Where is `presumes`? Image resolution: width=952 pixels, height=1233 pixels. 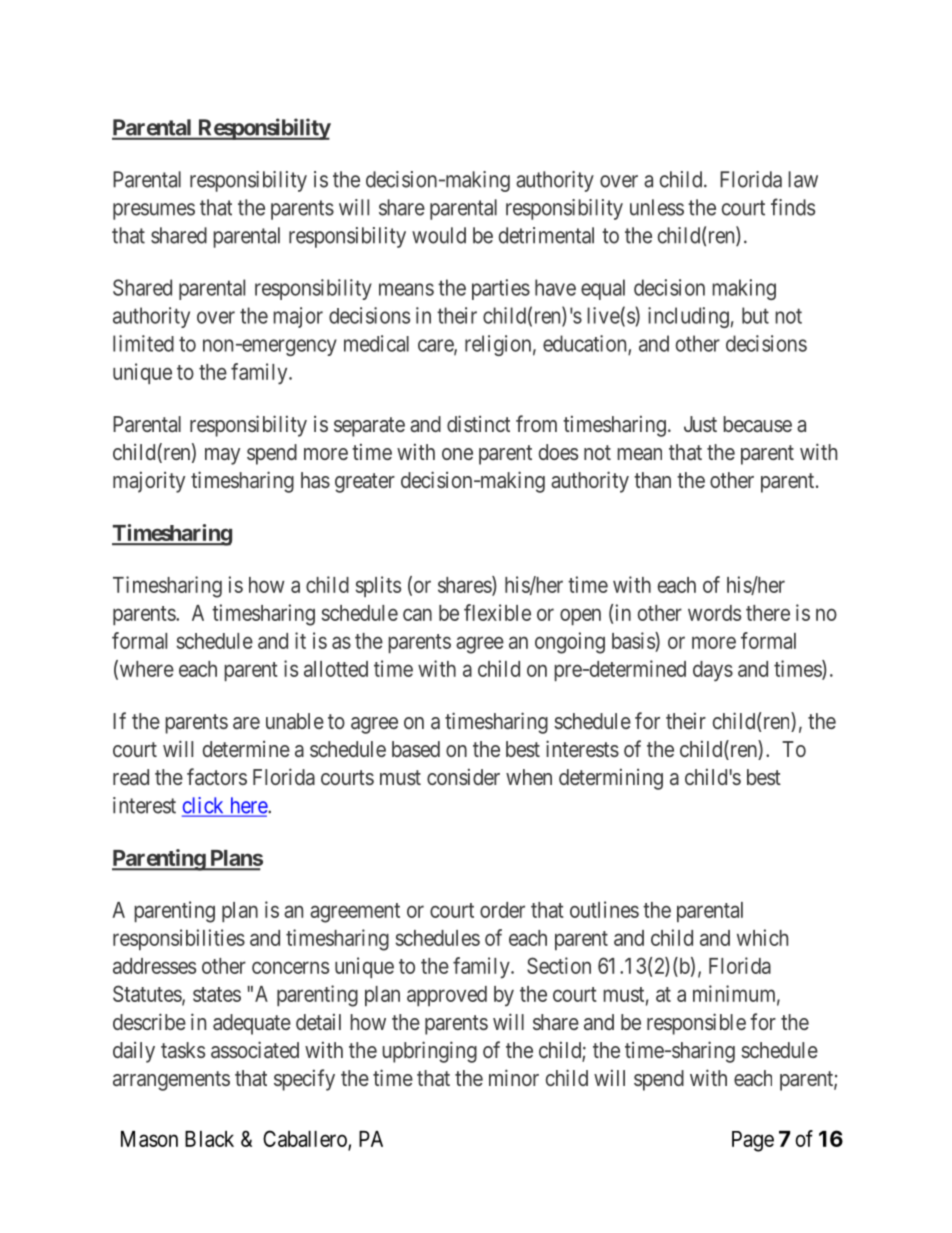 presumes is located at coordinates (154, 211).
